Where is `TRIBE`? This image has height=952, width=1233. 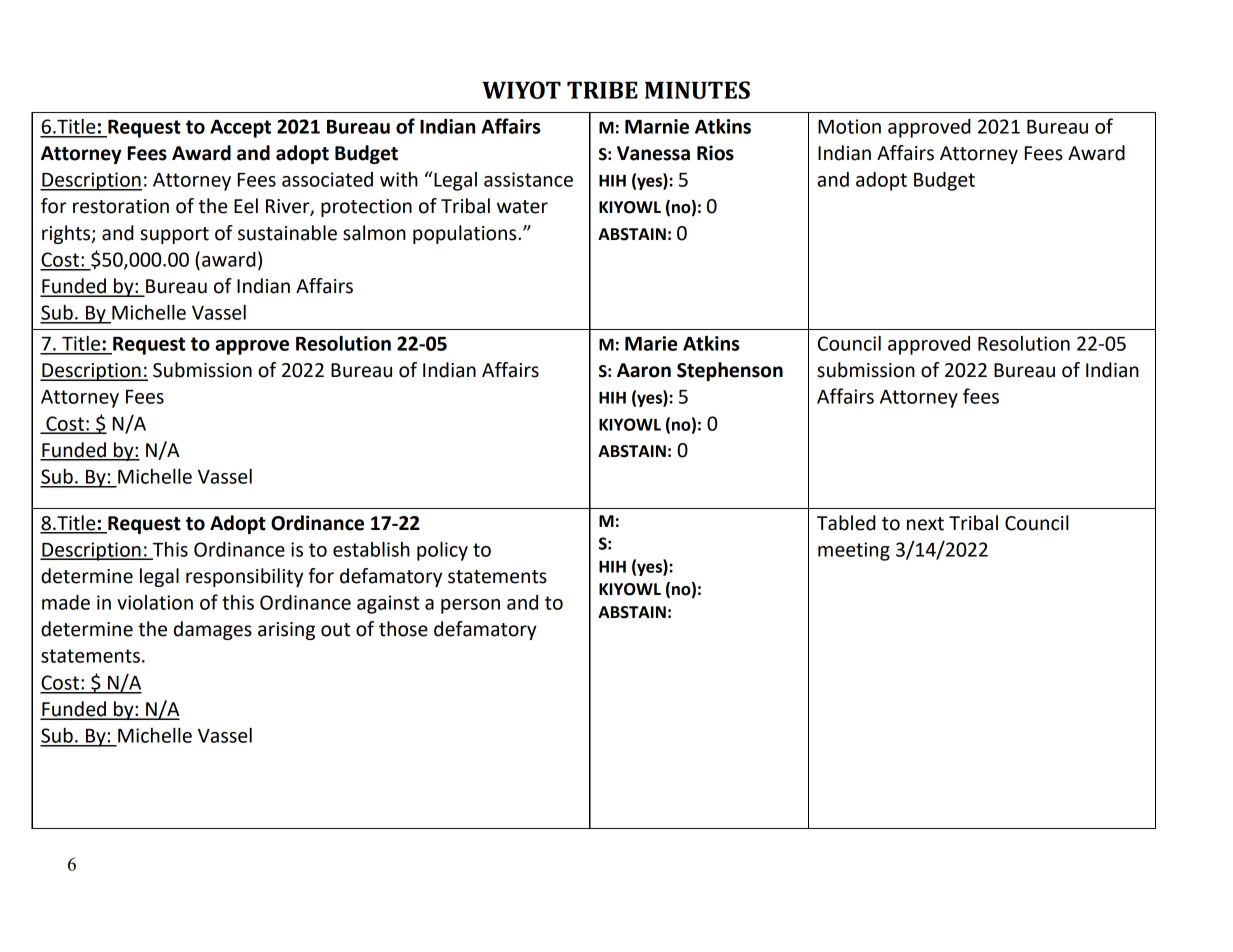 TRIBE is located at coordinates (602, 90).
